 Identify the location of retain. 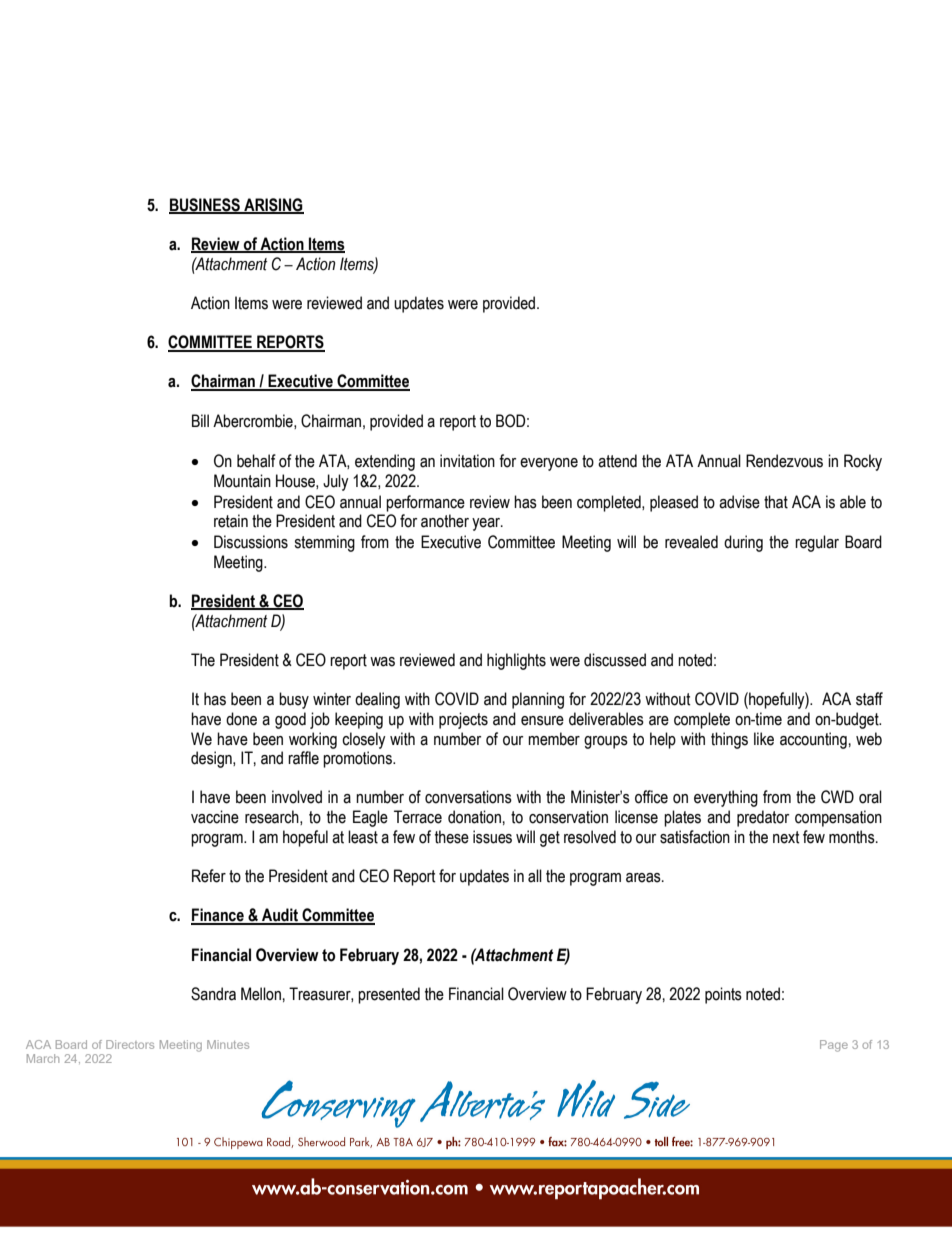
(231, 521).
